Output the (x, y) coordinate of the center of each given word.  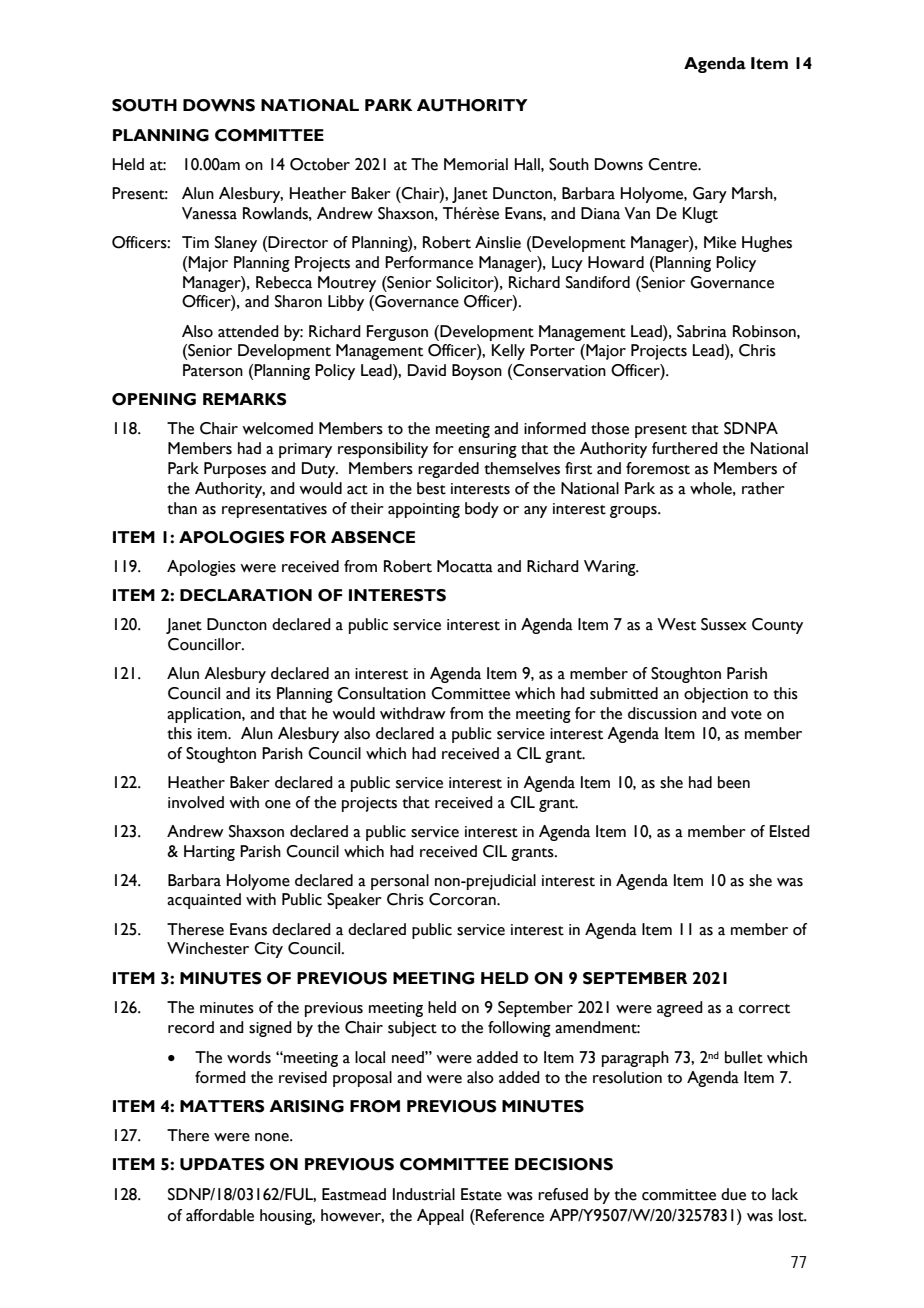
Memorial (476, 164)
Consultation (381, 693)
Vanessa (209, 213)
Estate (481, 1194)
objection (716, 695)
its (263, 694)
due (733, 1194)
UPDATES (222, 1164)
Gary (710, 195)
